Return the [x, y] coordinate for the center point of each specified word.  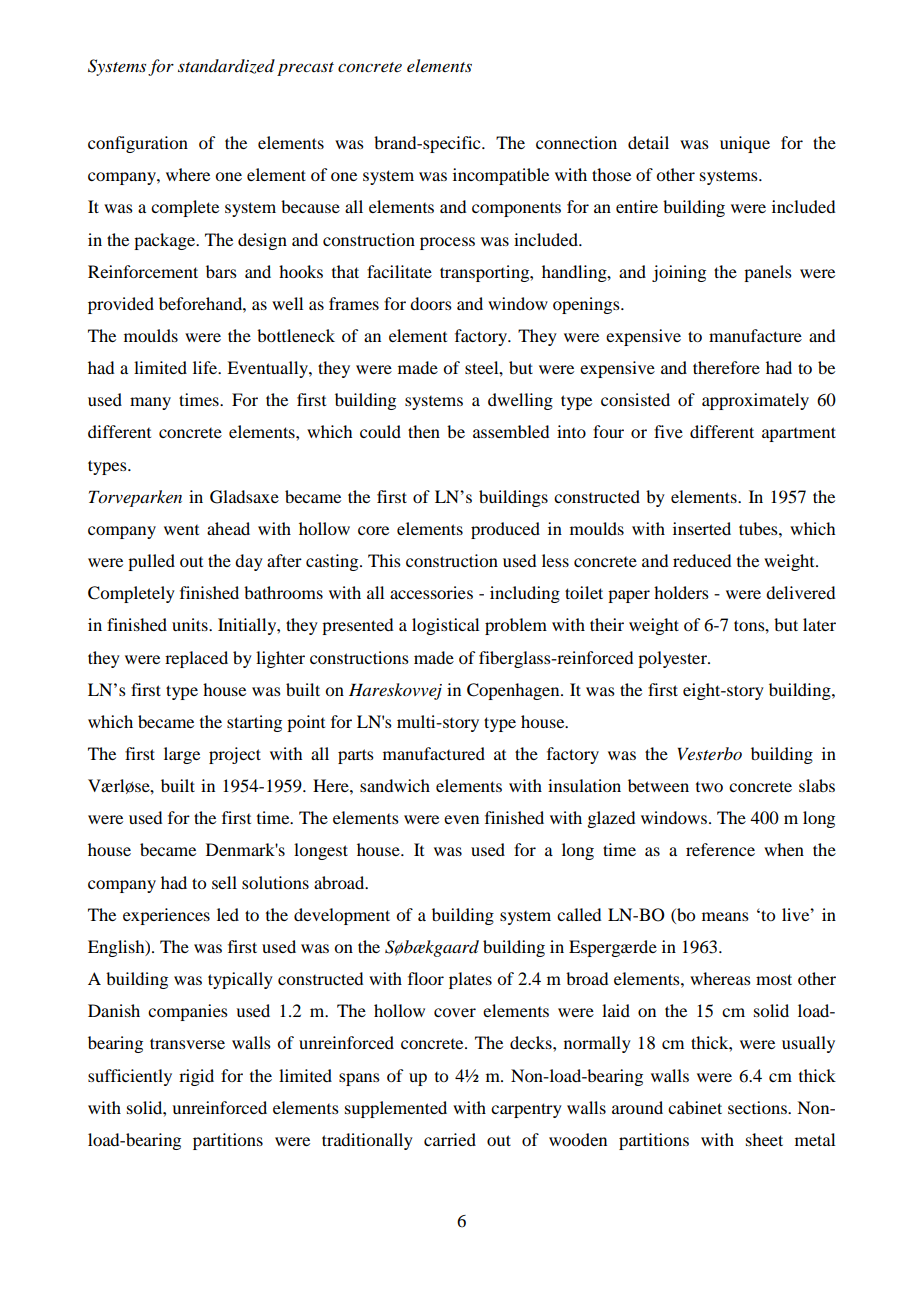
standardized [226, 66]
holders [681, 592]
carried [450, 1139]
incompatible [501, 176]
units [191, 624]
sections [758, 1107]
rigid [196, 1077]
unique [745, 144]
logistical [445, 626]
